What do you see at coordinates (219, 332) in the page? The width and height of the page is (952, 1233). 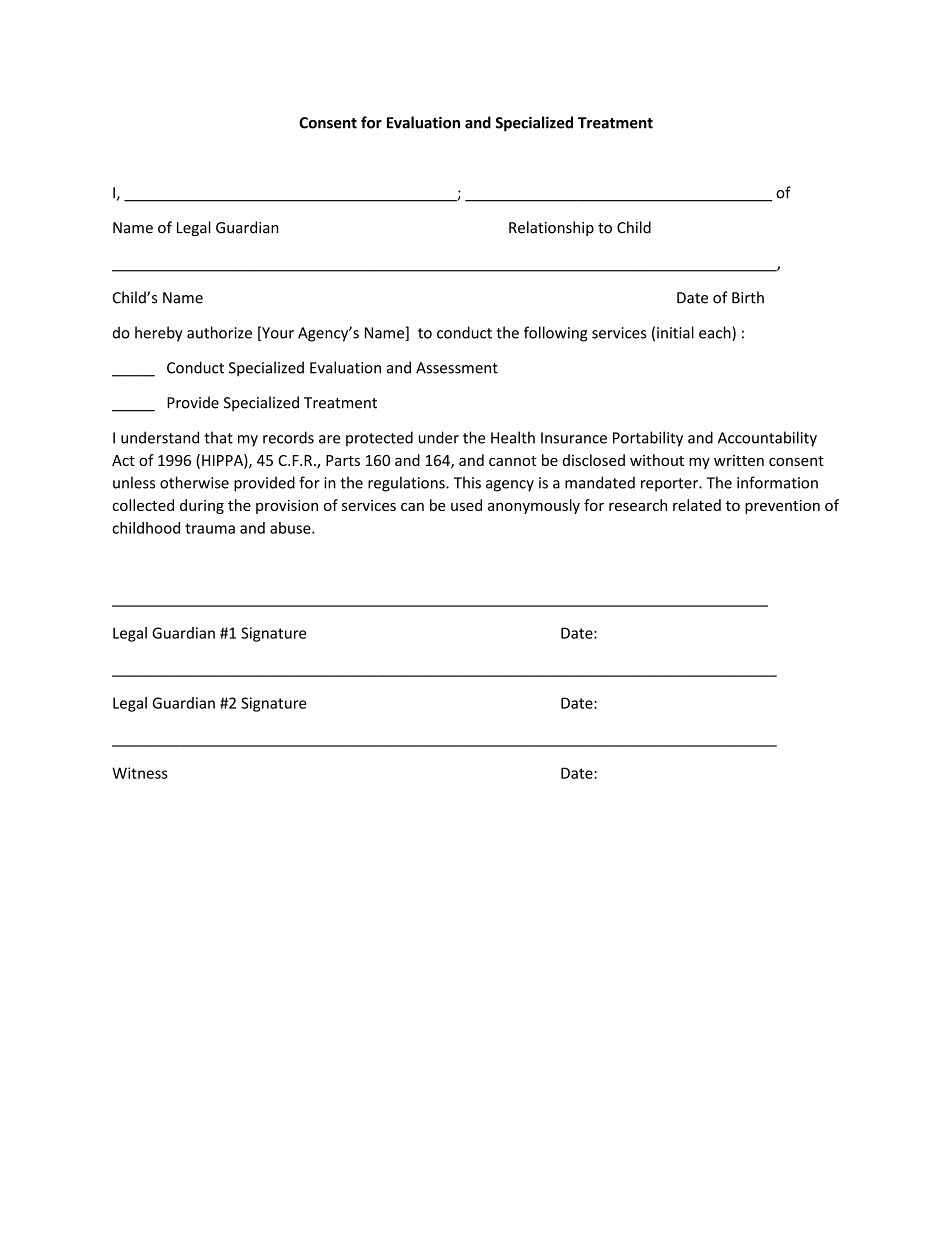 I see `authorize` at bounding box center [219, 332].
